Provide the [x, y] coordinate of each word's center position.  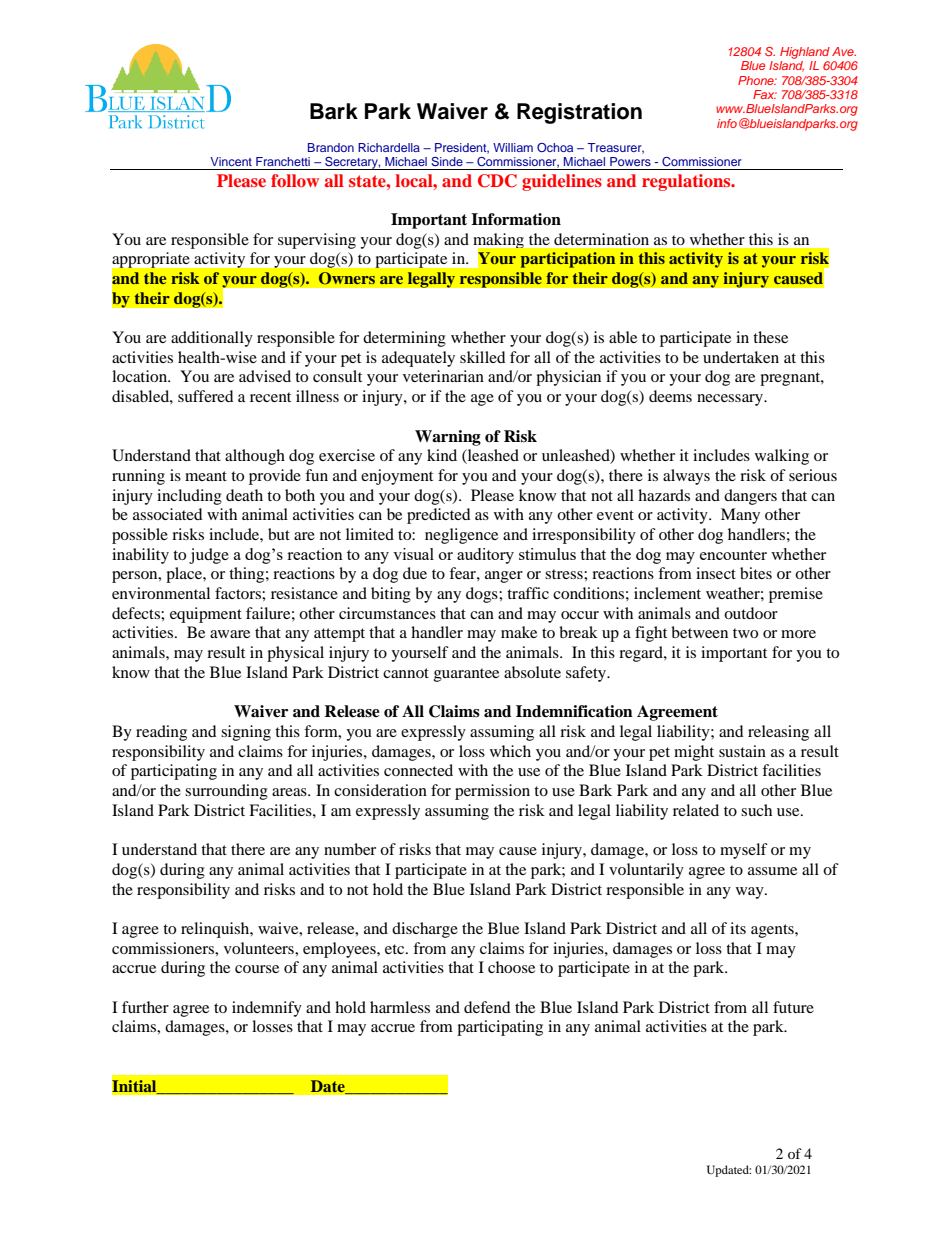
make [519, 632]
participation [568, 260]
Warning [448, 438]
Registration [579, 113]
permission [492, 792]
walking [782, 457]
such [756, 810]
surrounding [226, 792]
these [770, 337]
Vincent [231, 161]
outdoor [751, 613]
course [257, 969]
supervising [317, 241]
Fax [765, 94]
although [255, 457]
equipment [206, 615]
